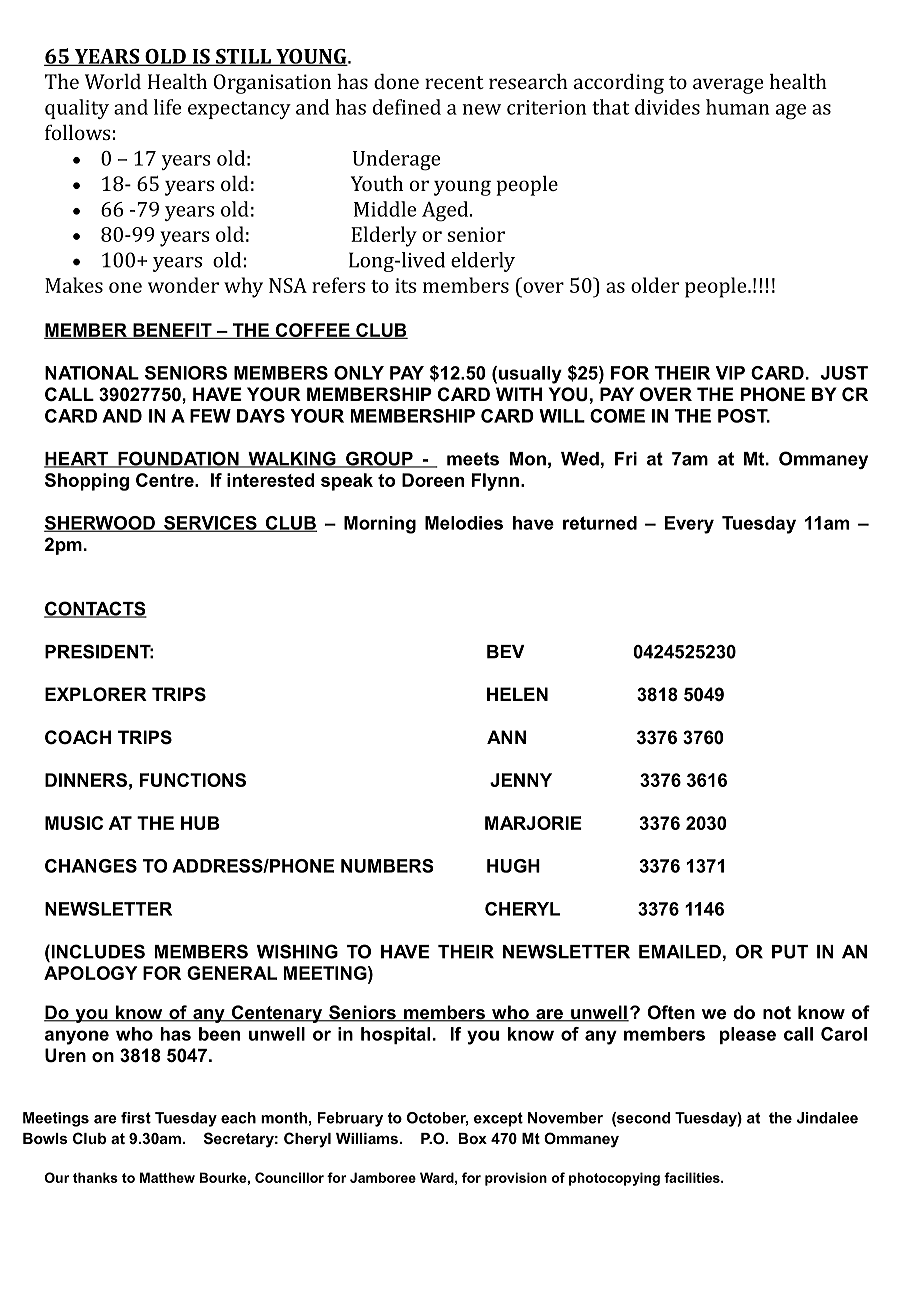  What do you see at coordinates (521, 780) in the image?
I see `JENNY` at bounding box center [521, 780].
